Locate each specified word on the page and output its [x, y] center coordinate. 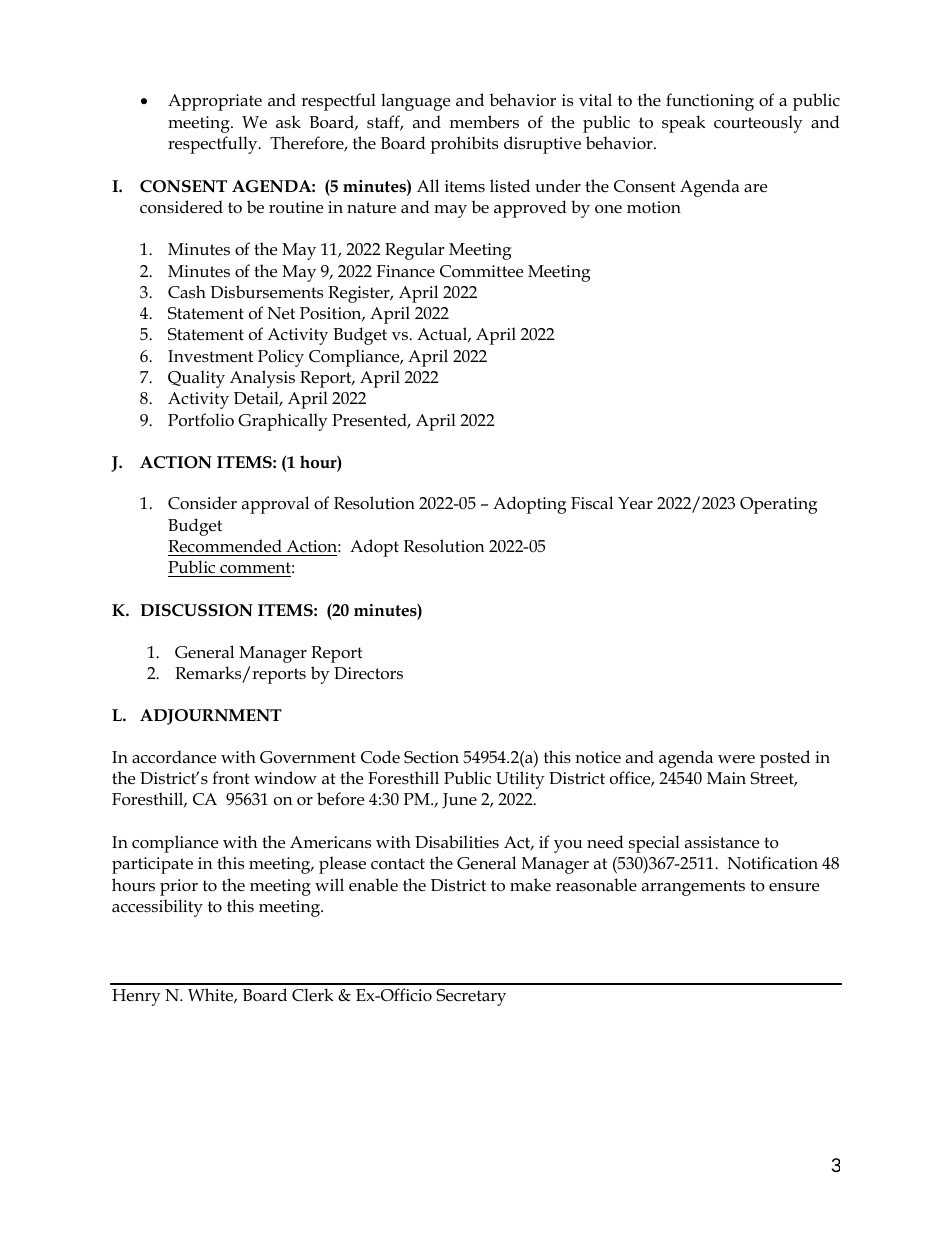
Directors [368, 673]
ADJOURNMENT [211, 717]
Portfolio [201, 420]
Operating [778, 505]
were [736, 759]
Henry [136, 997]
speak [684, 124]
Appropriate [215, 102]
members [484, 122]
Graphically [283, 422]
